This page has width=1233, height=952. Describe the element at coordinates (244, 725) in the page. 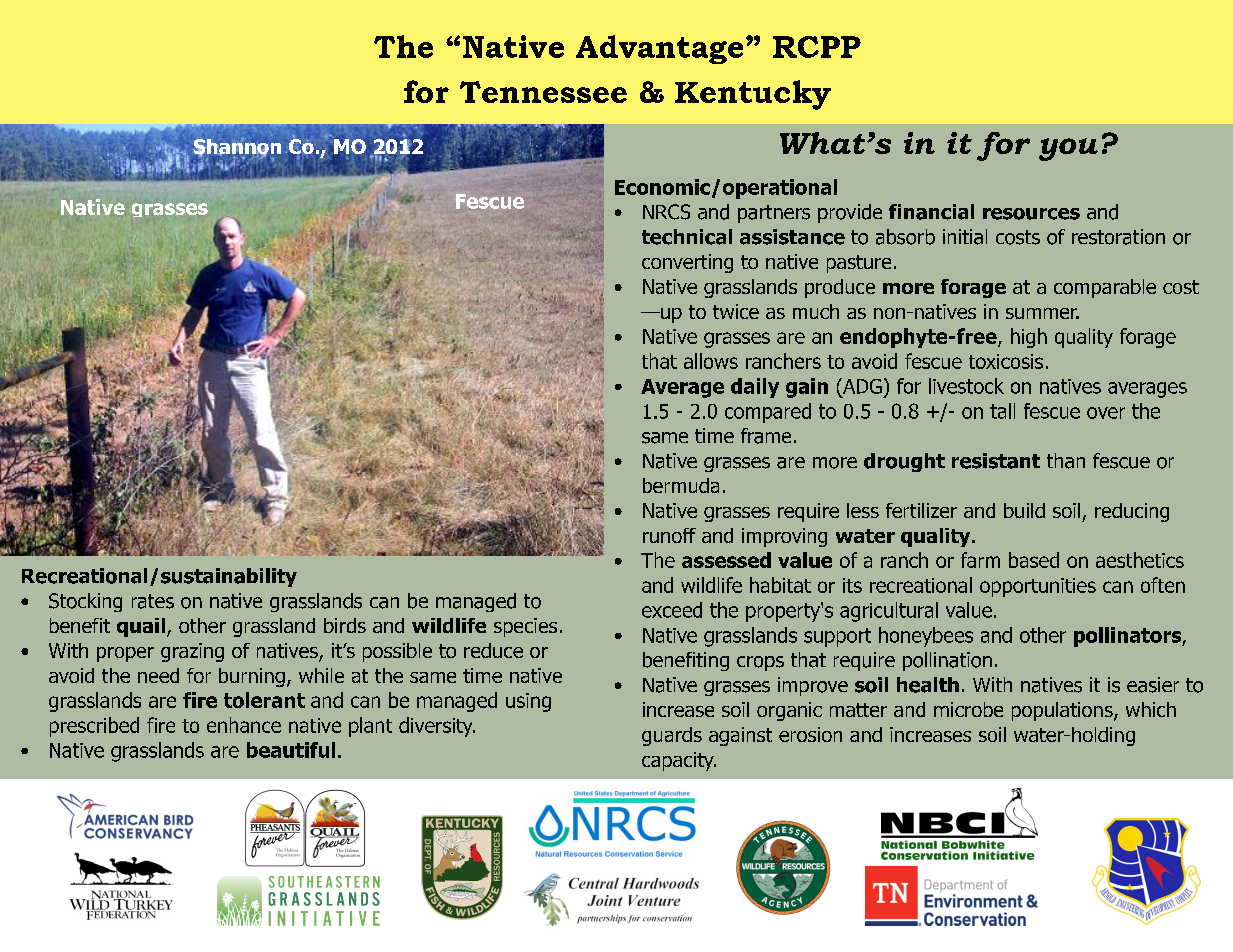

I see `enhance` at that location.
